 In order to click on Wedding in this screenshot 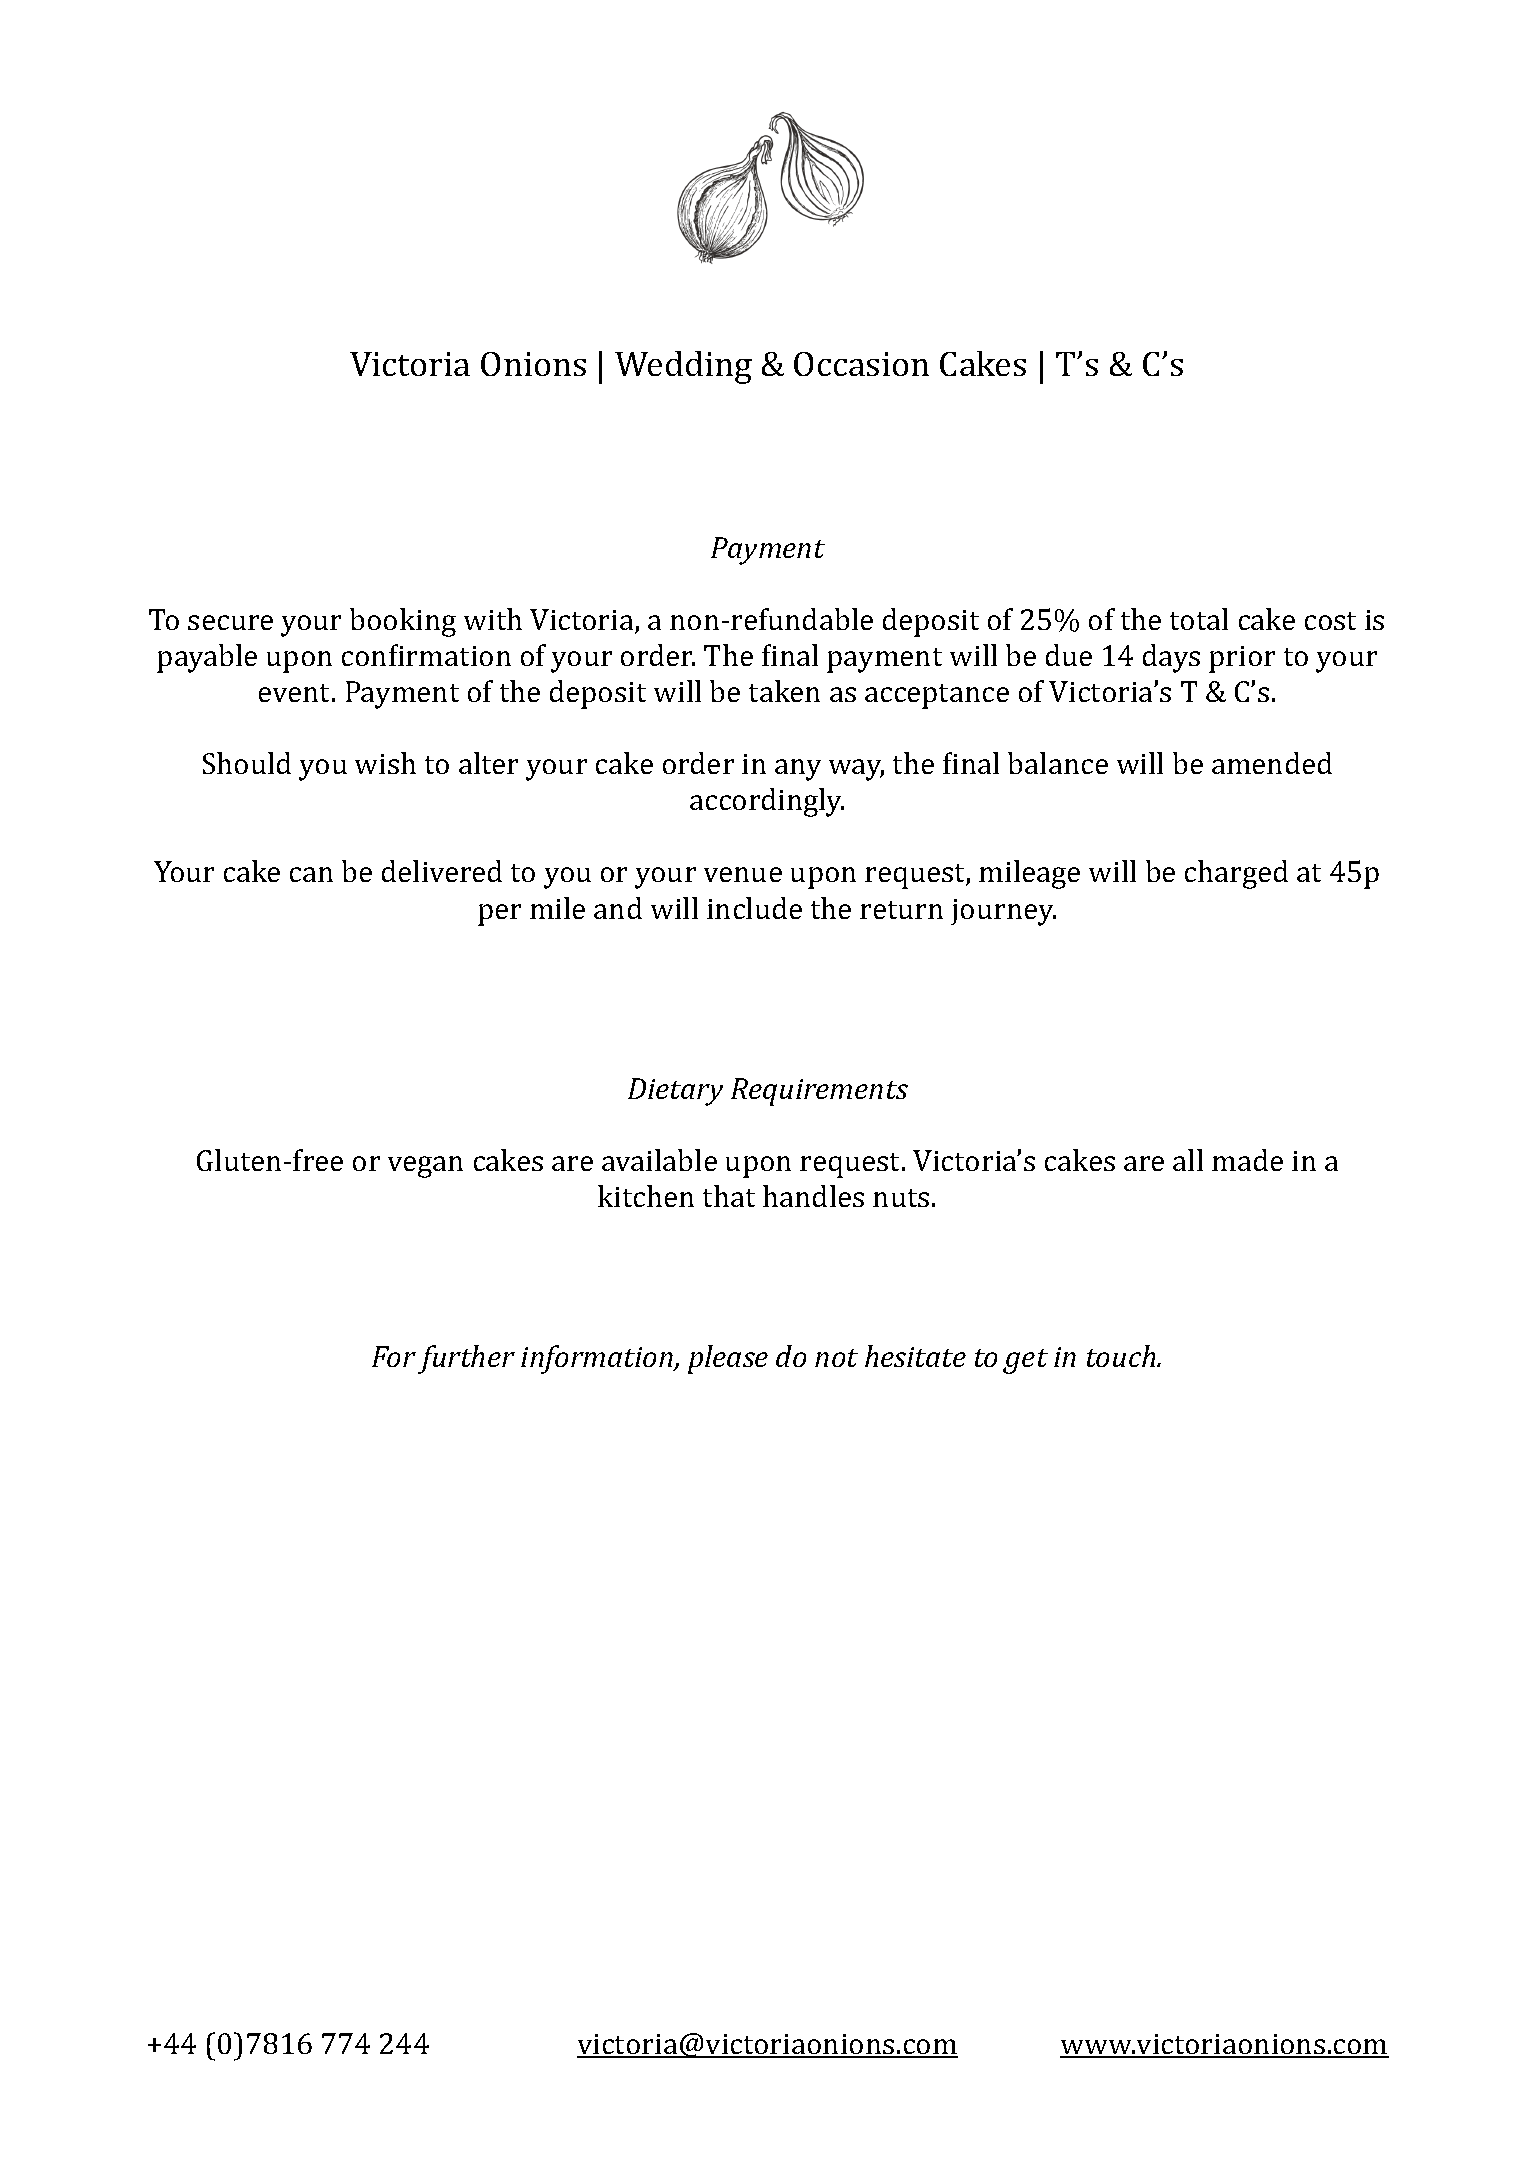, I will do `click(683, 367)`.
